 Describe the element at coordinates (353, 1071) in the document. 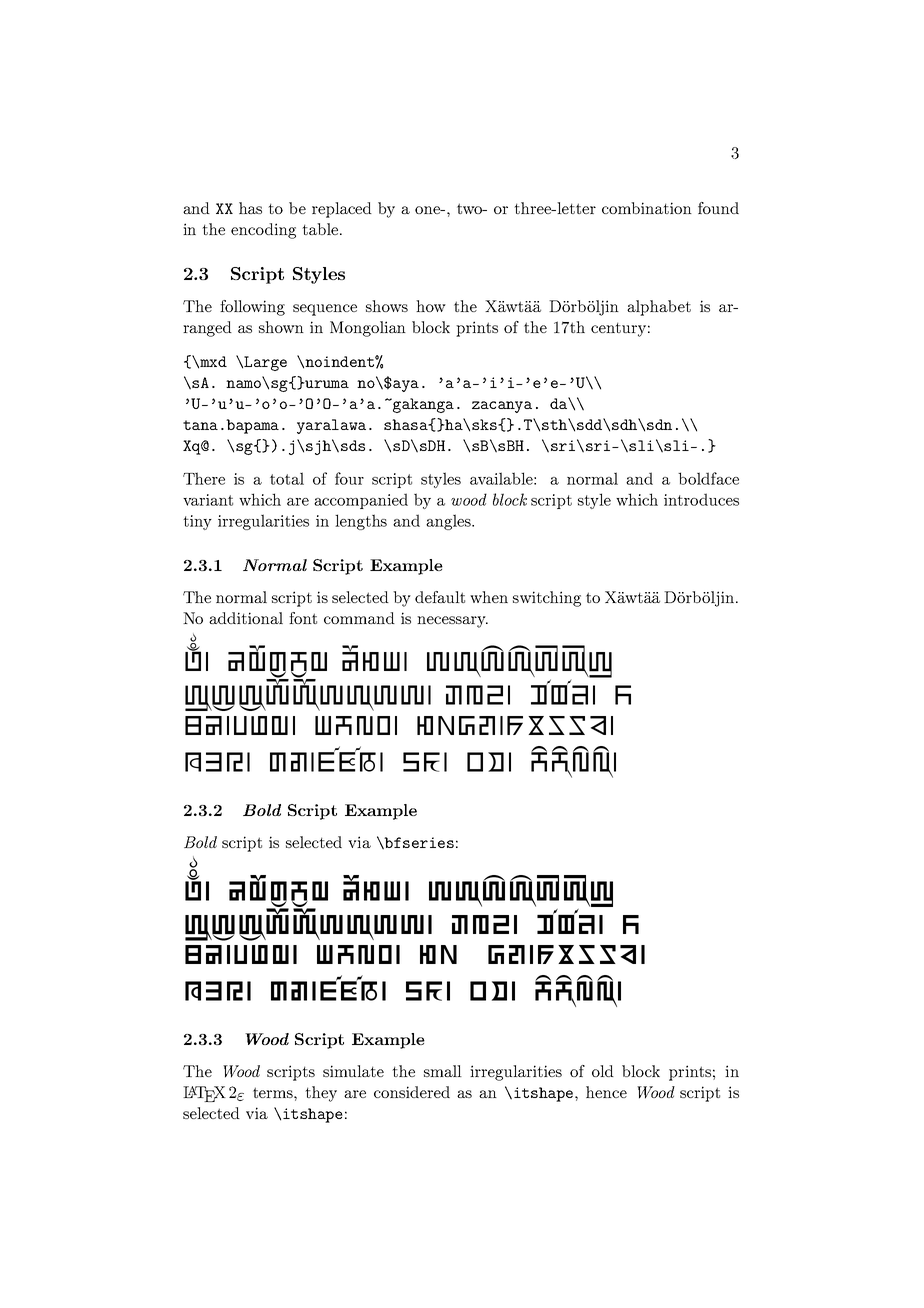

I see `simulate` at that location.
